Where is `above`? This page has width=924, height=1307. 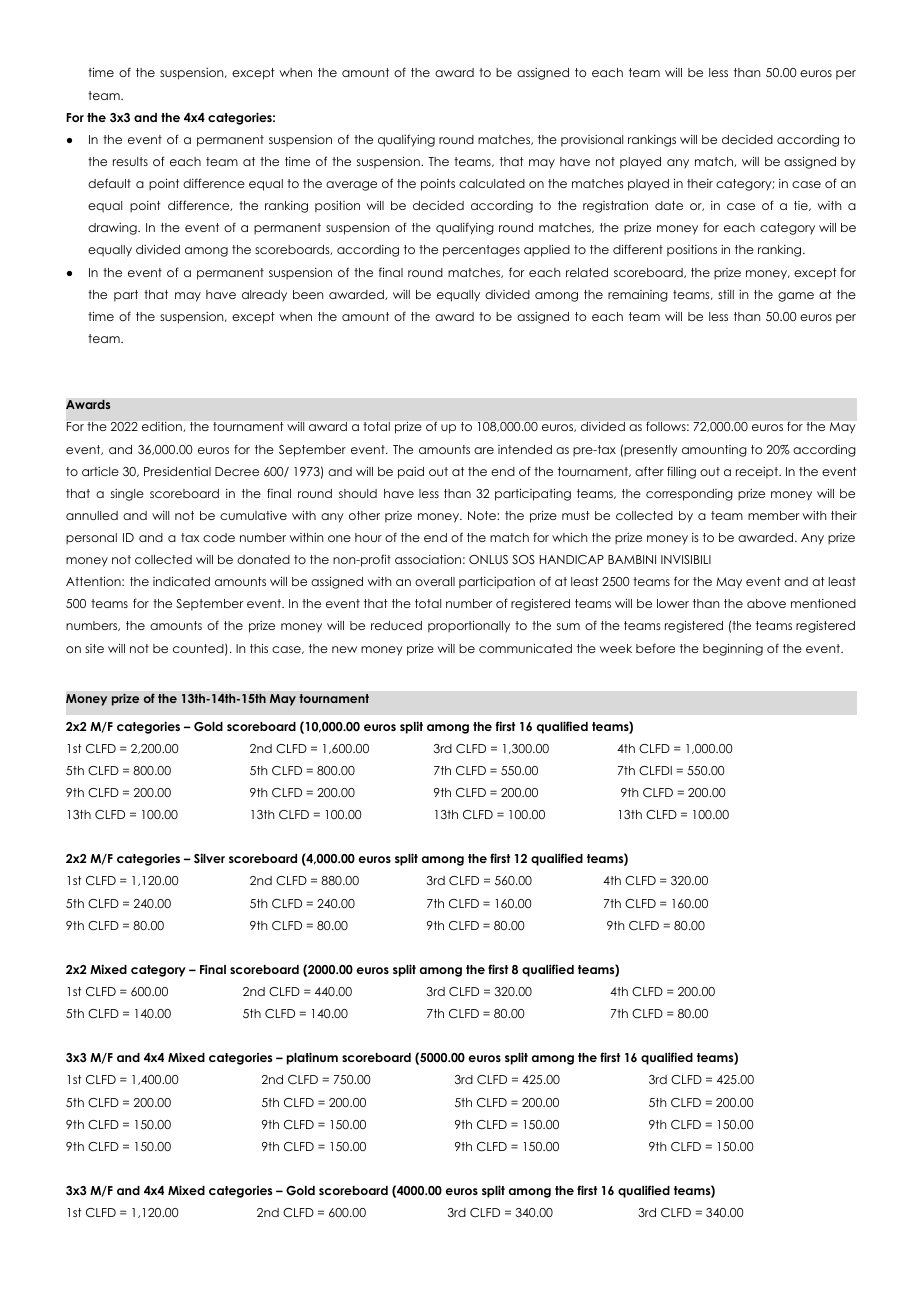 above is located at coordinates (766, 603).
